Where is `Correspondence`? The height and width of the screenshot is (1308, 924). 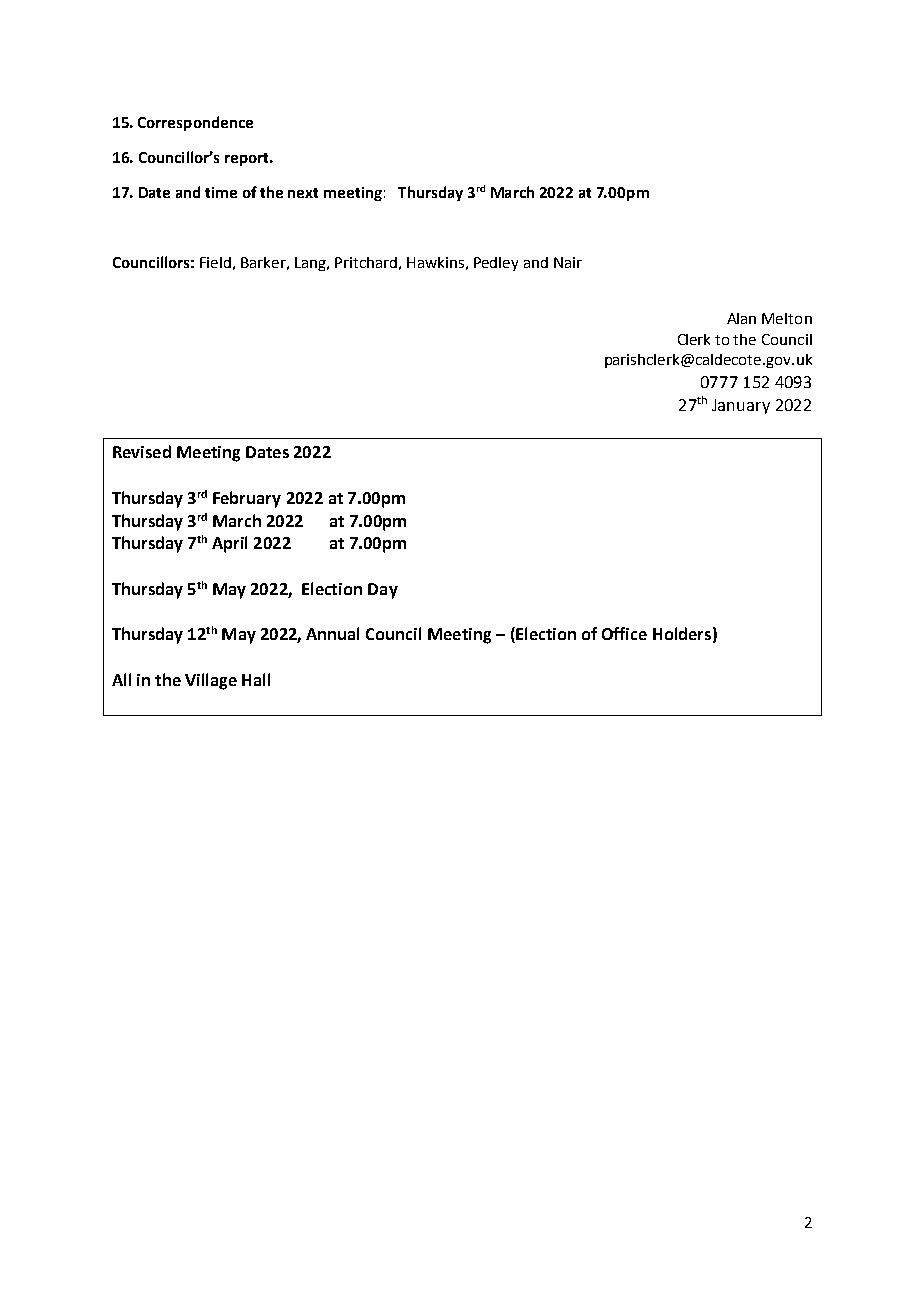 Correspondence is located at coordinates (195, 123).
